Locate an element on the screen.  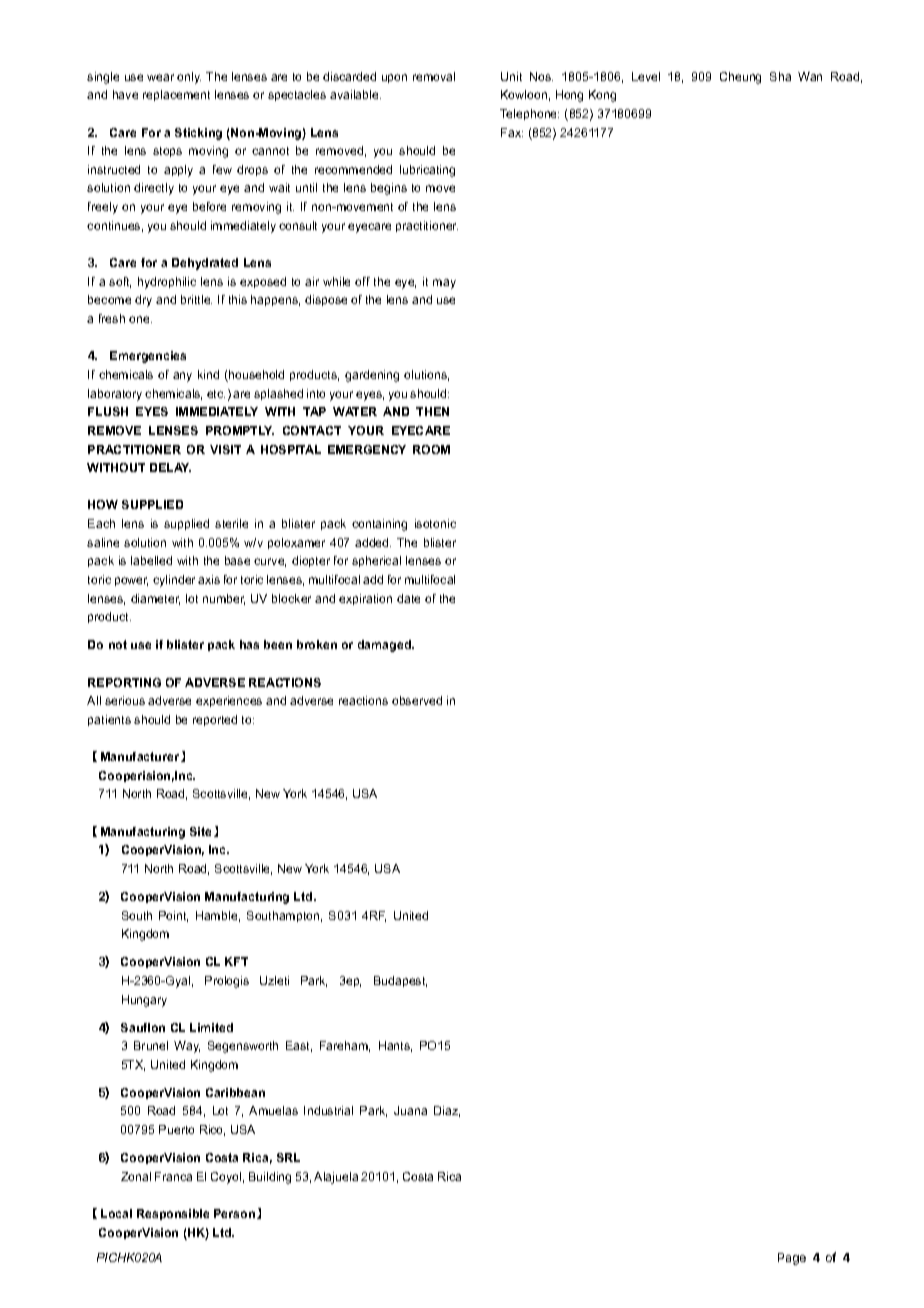
Budapest is located at coordinates (400, 981).
